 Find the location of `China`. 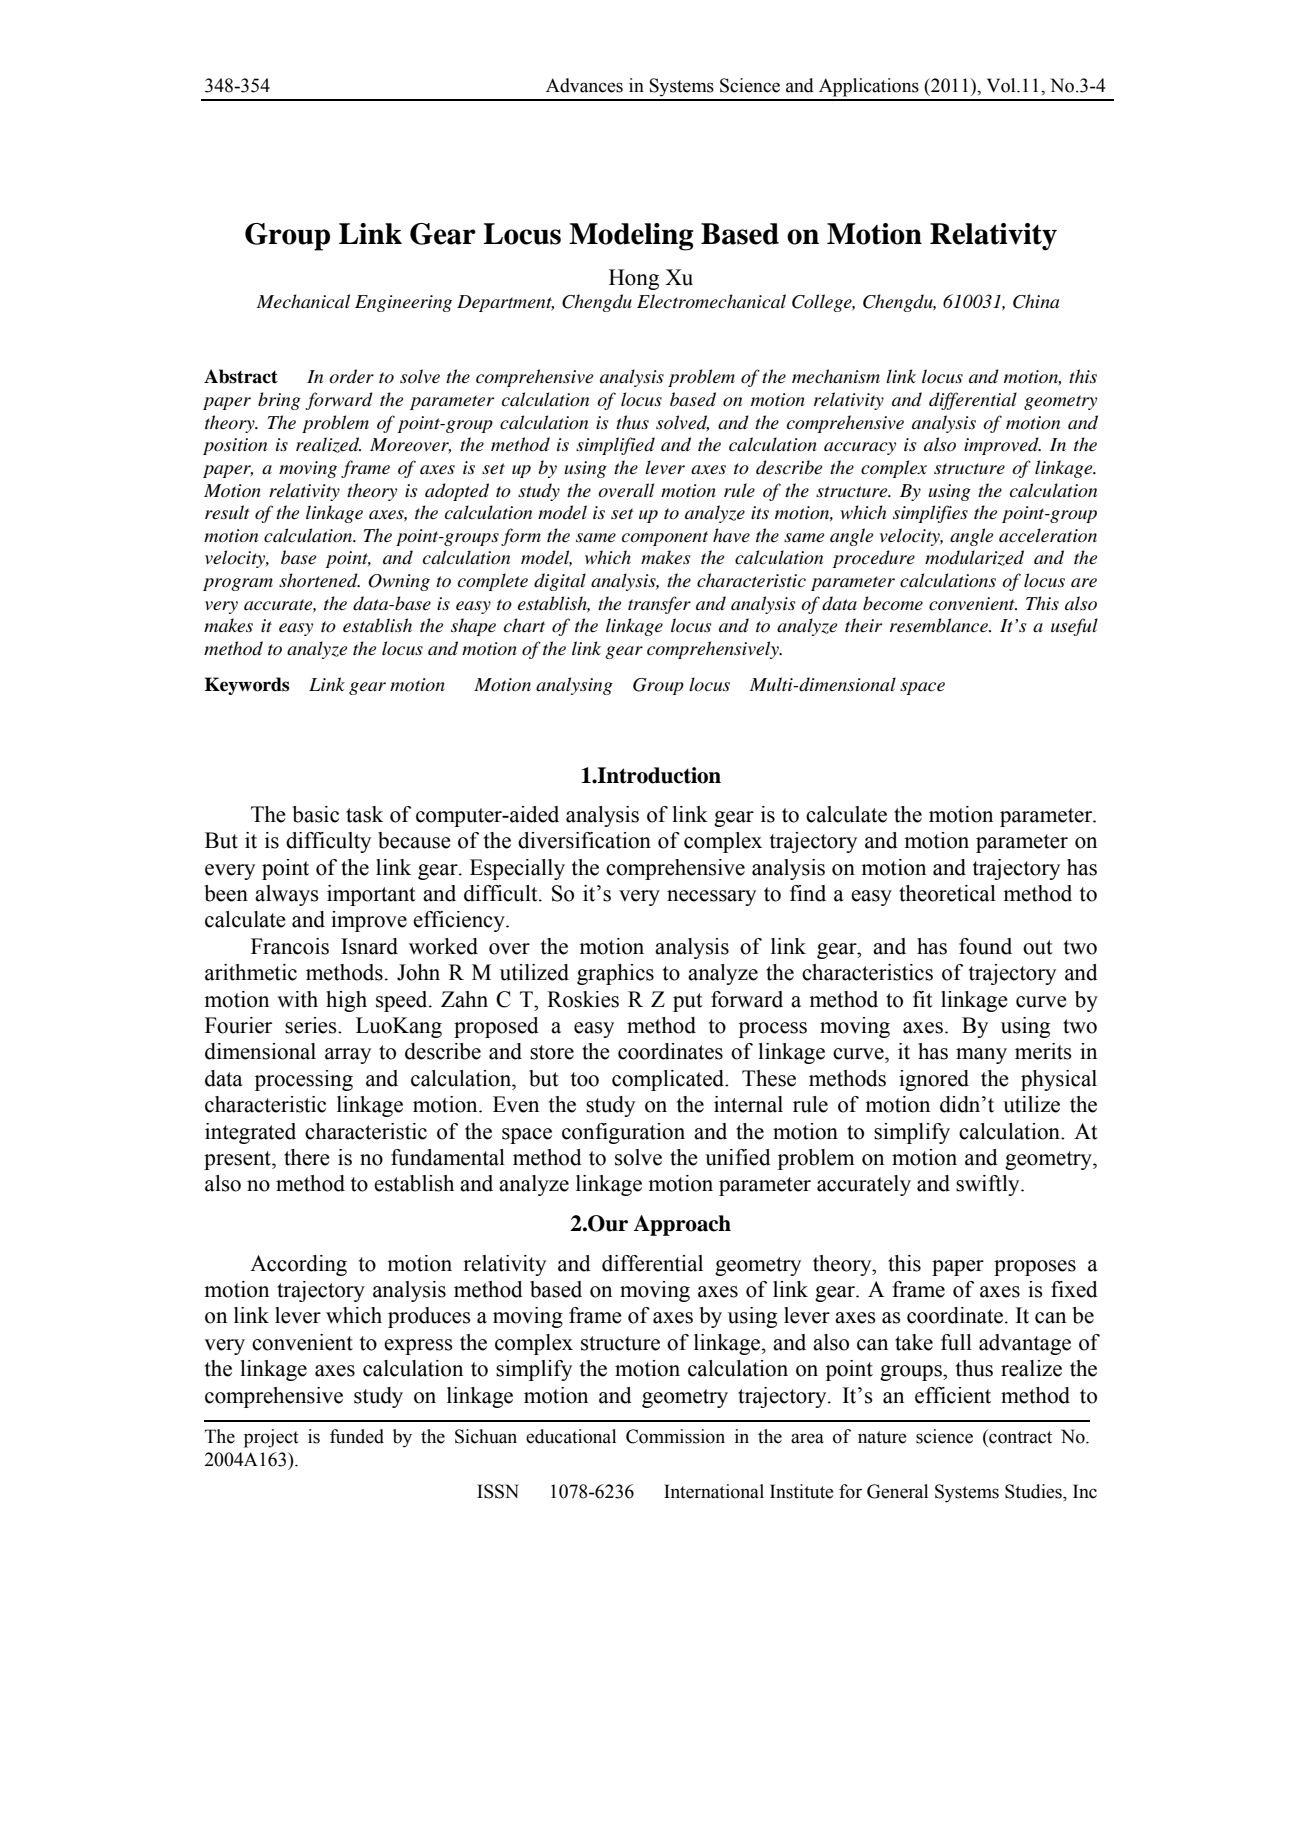

China is located at coordinates (1036, 301).
